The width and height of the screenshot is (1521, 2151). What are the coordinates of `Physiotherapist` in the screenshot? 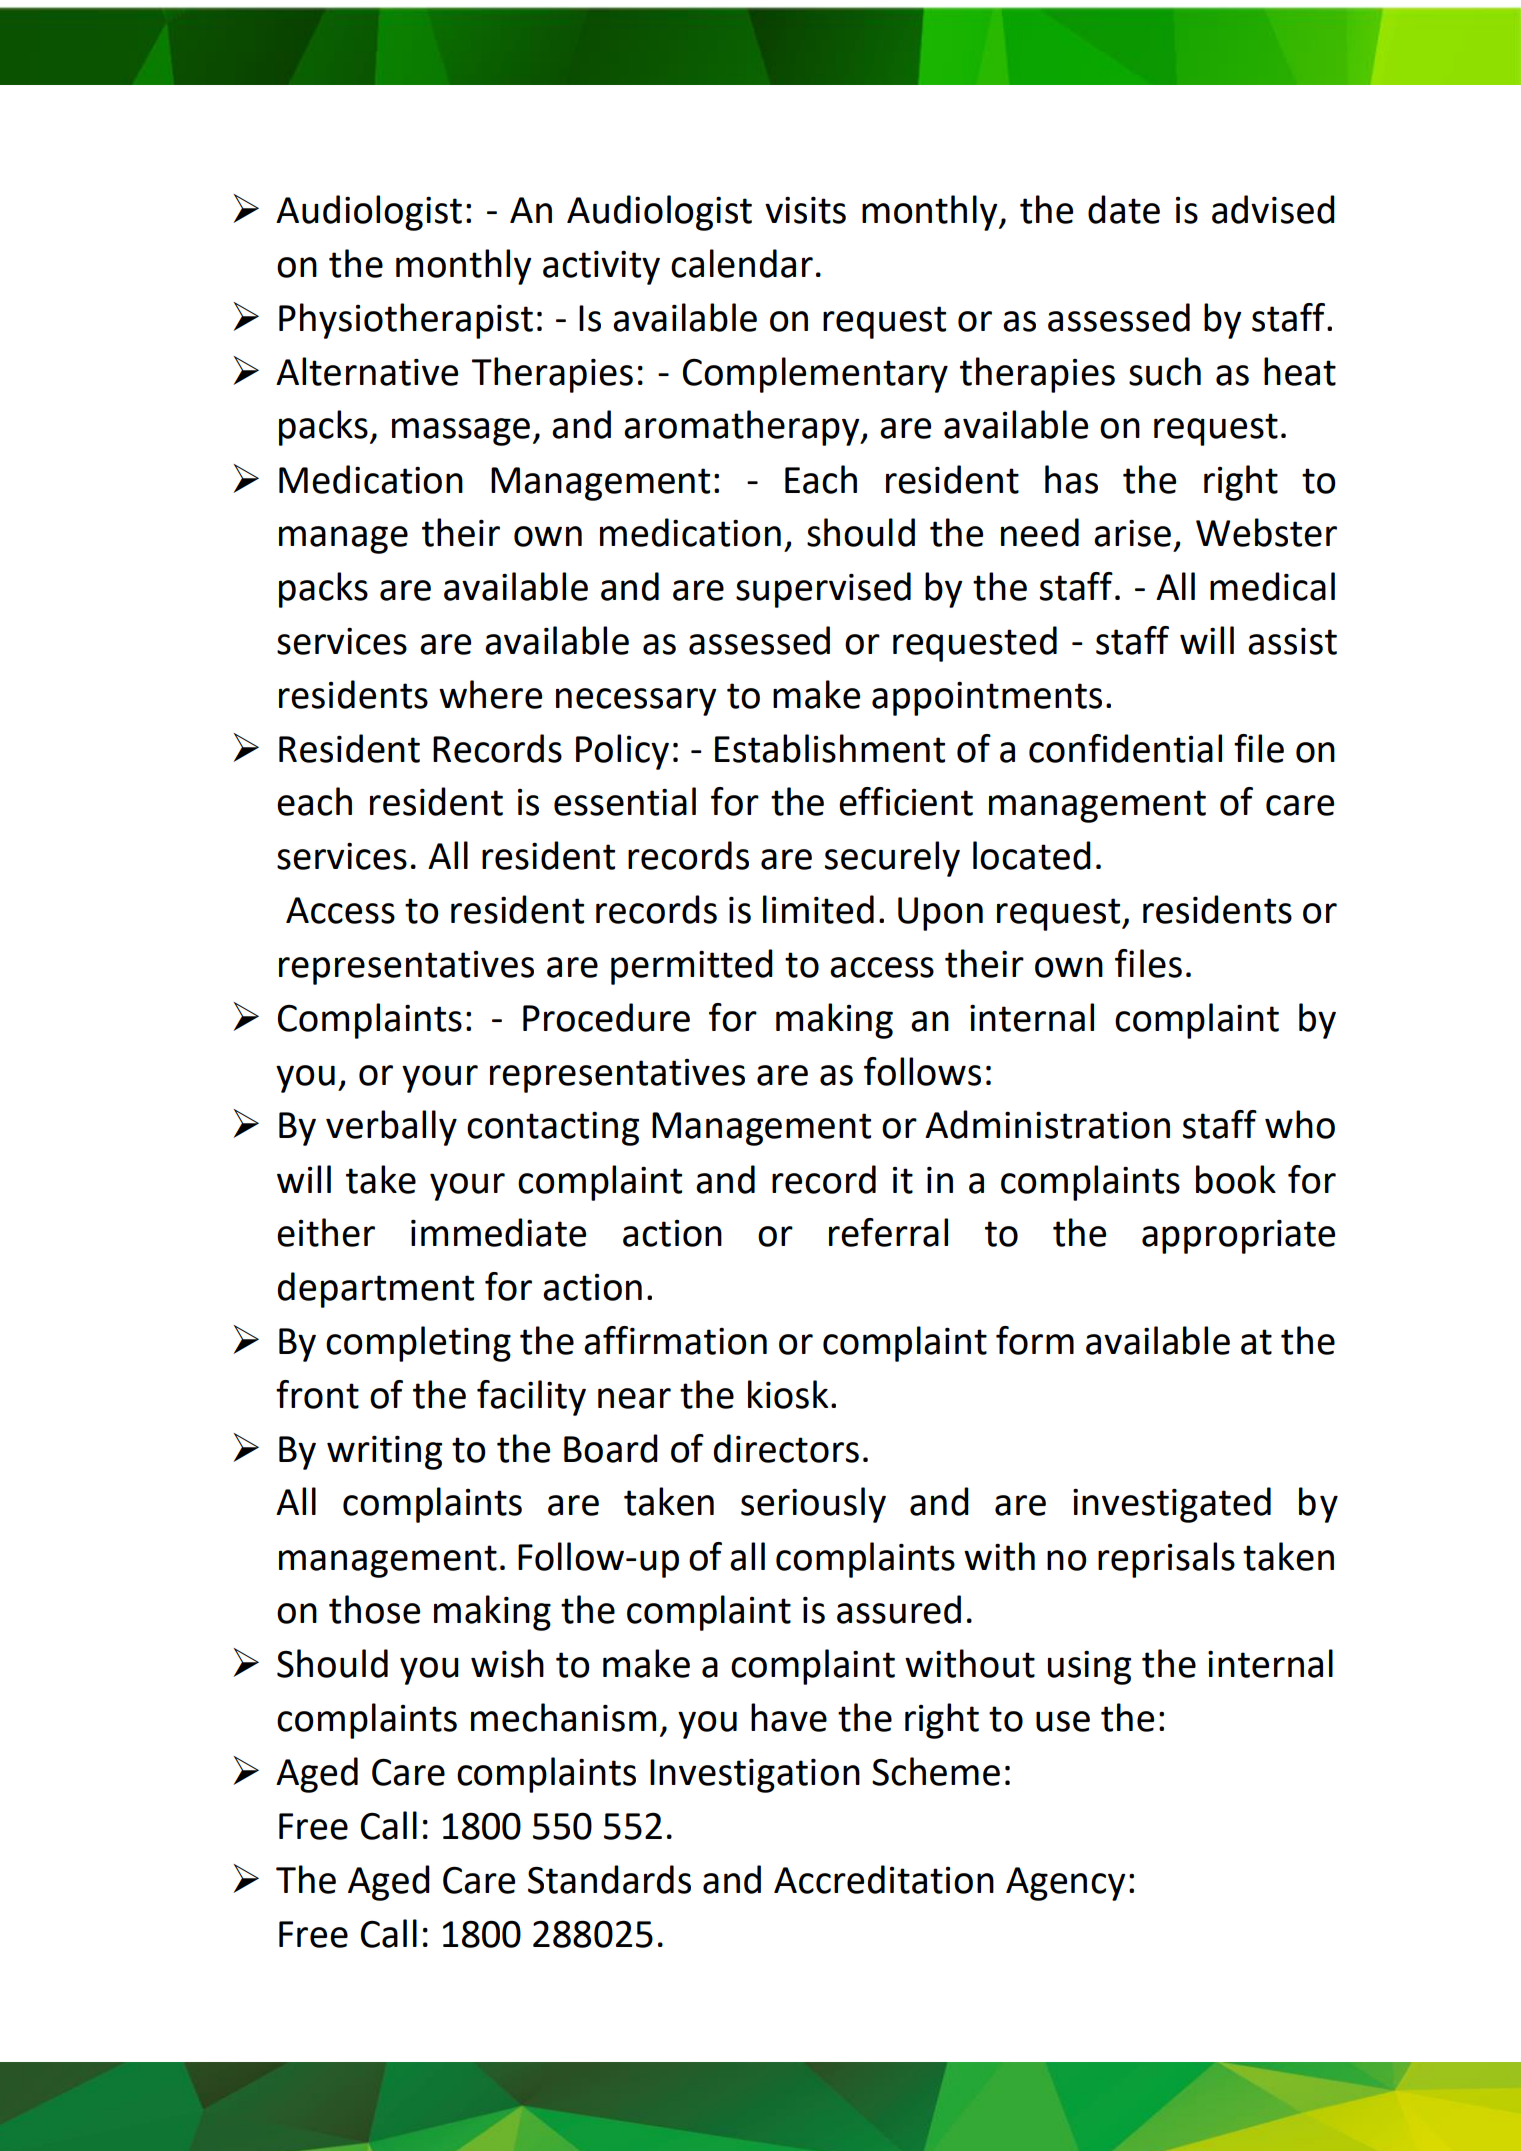 It's located at (406, 321).
